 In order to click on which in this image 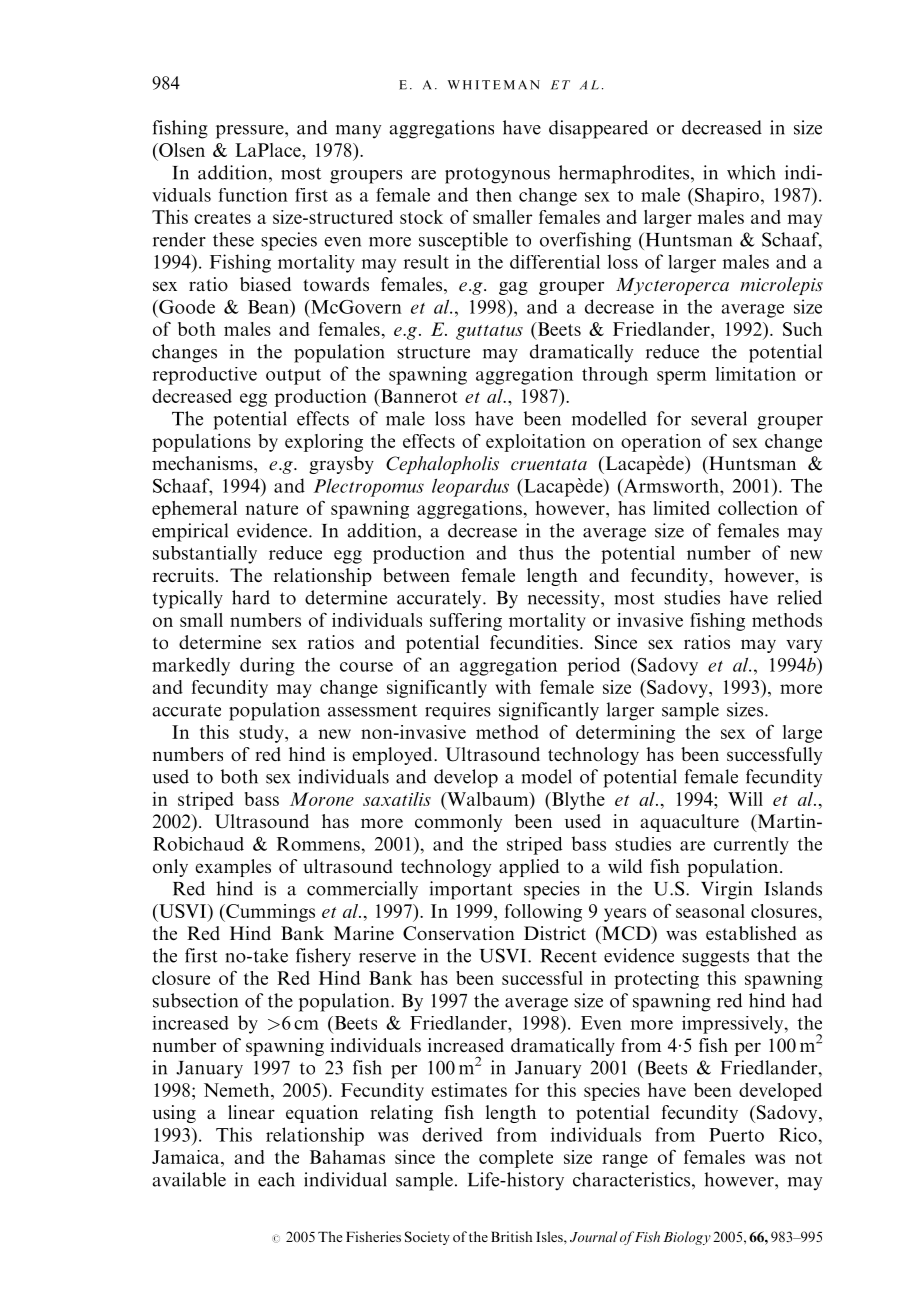, I will do `click(751, 172)`.
